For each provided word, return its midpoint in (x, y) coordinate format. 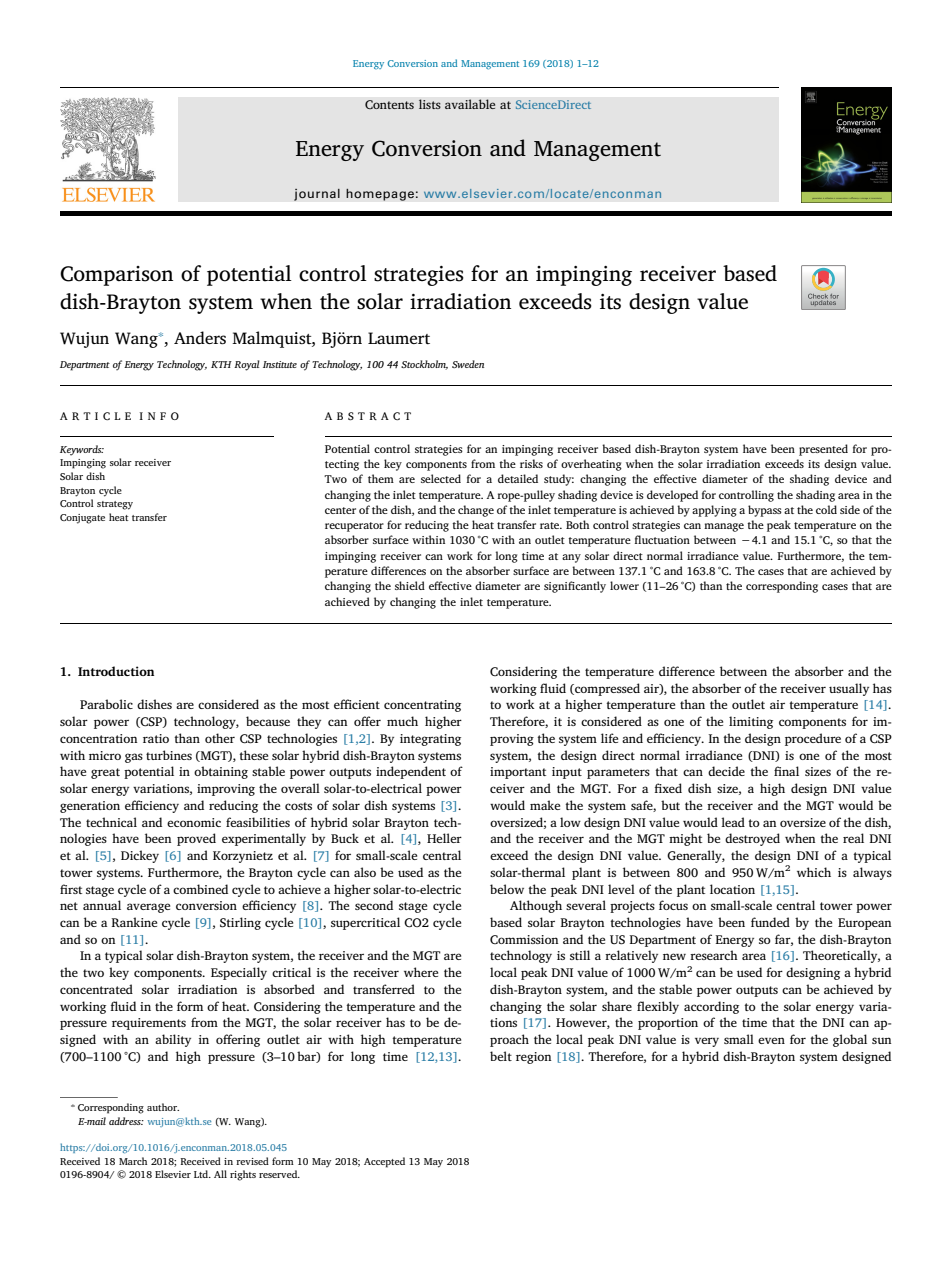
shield (410, 585)
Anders (200, 338)
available (470, 104)
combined (200, 889)
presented (823, 450)
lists (430, 104)
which (814, 872)
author (163, 1107)
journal (317, 194)
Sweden (468, 364)
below (507, 889)
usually (849, 689)
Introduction (116, 671)
